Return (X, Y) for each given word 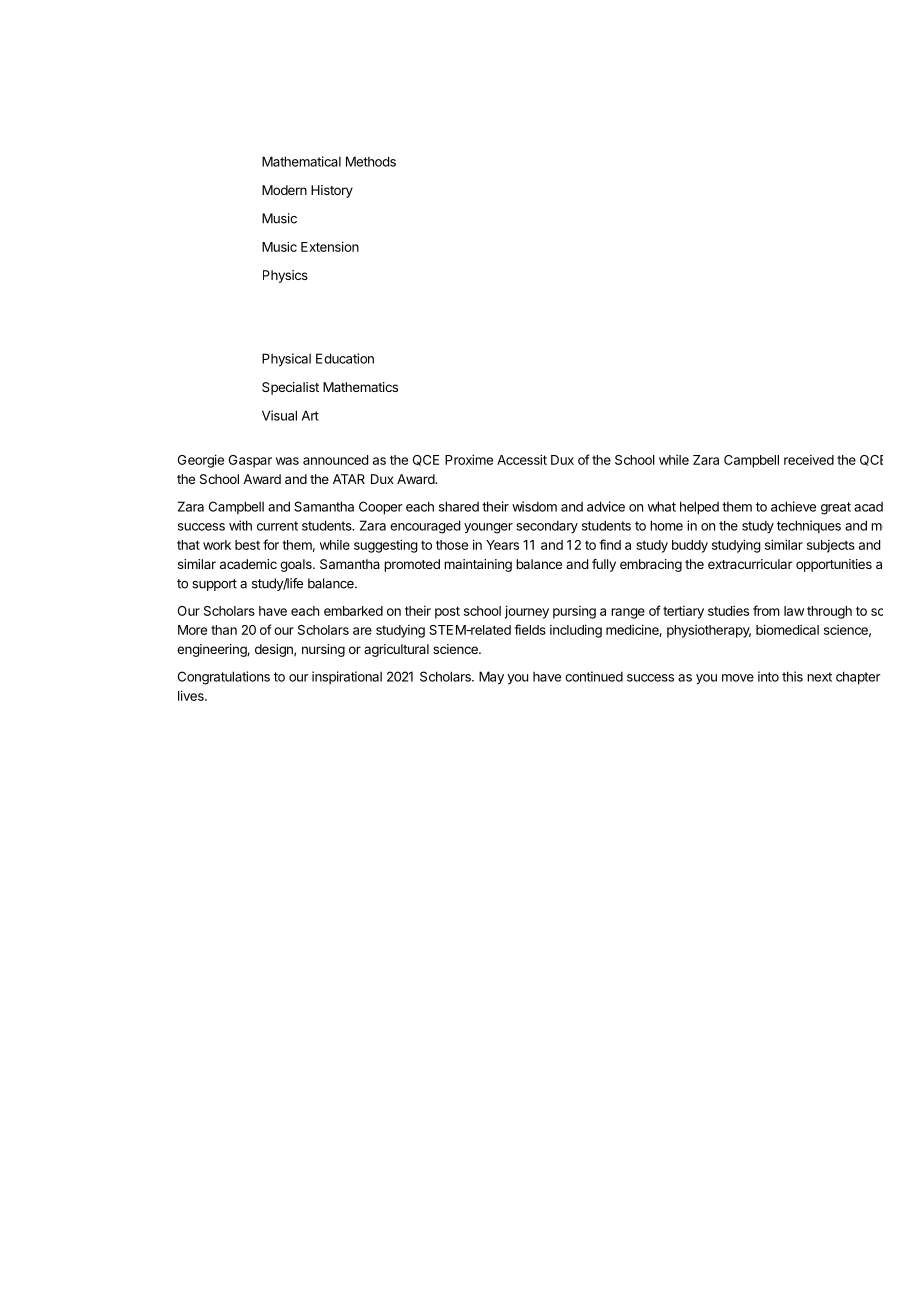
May (491, 678)
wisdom (534, 506)
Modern (284, 190)
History (332, 191)
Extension (330, 246)
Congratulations (224, 678)
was (287, 461)
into (768, 676)
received (809, 460)
